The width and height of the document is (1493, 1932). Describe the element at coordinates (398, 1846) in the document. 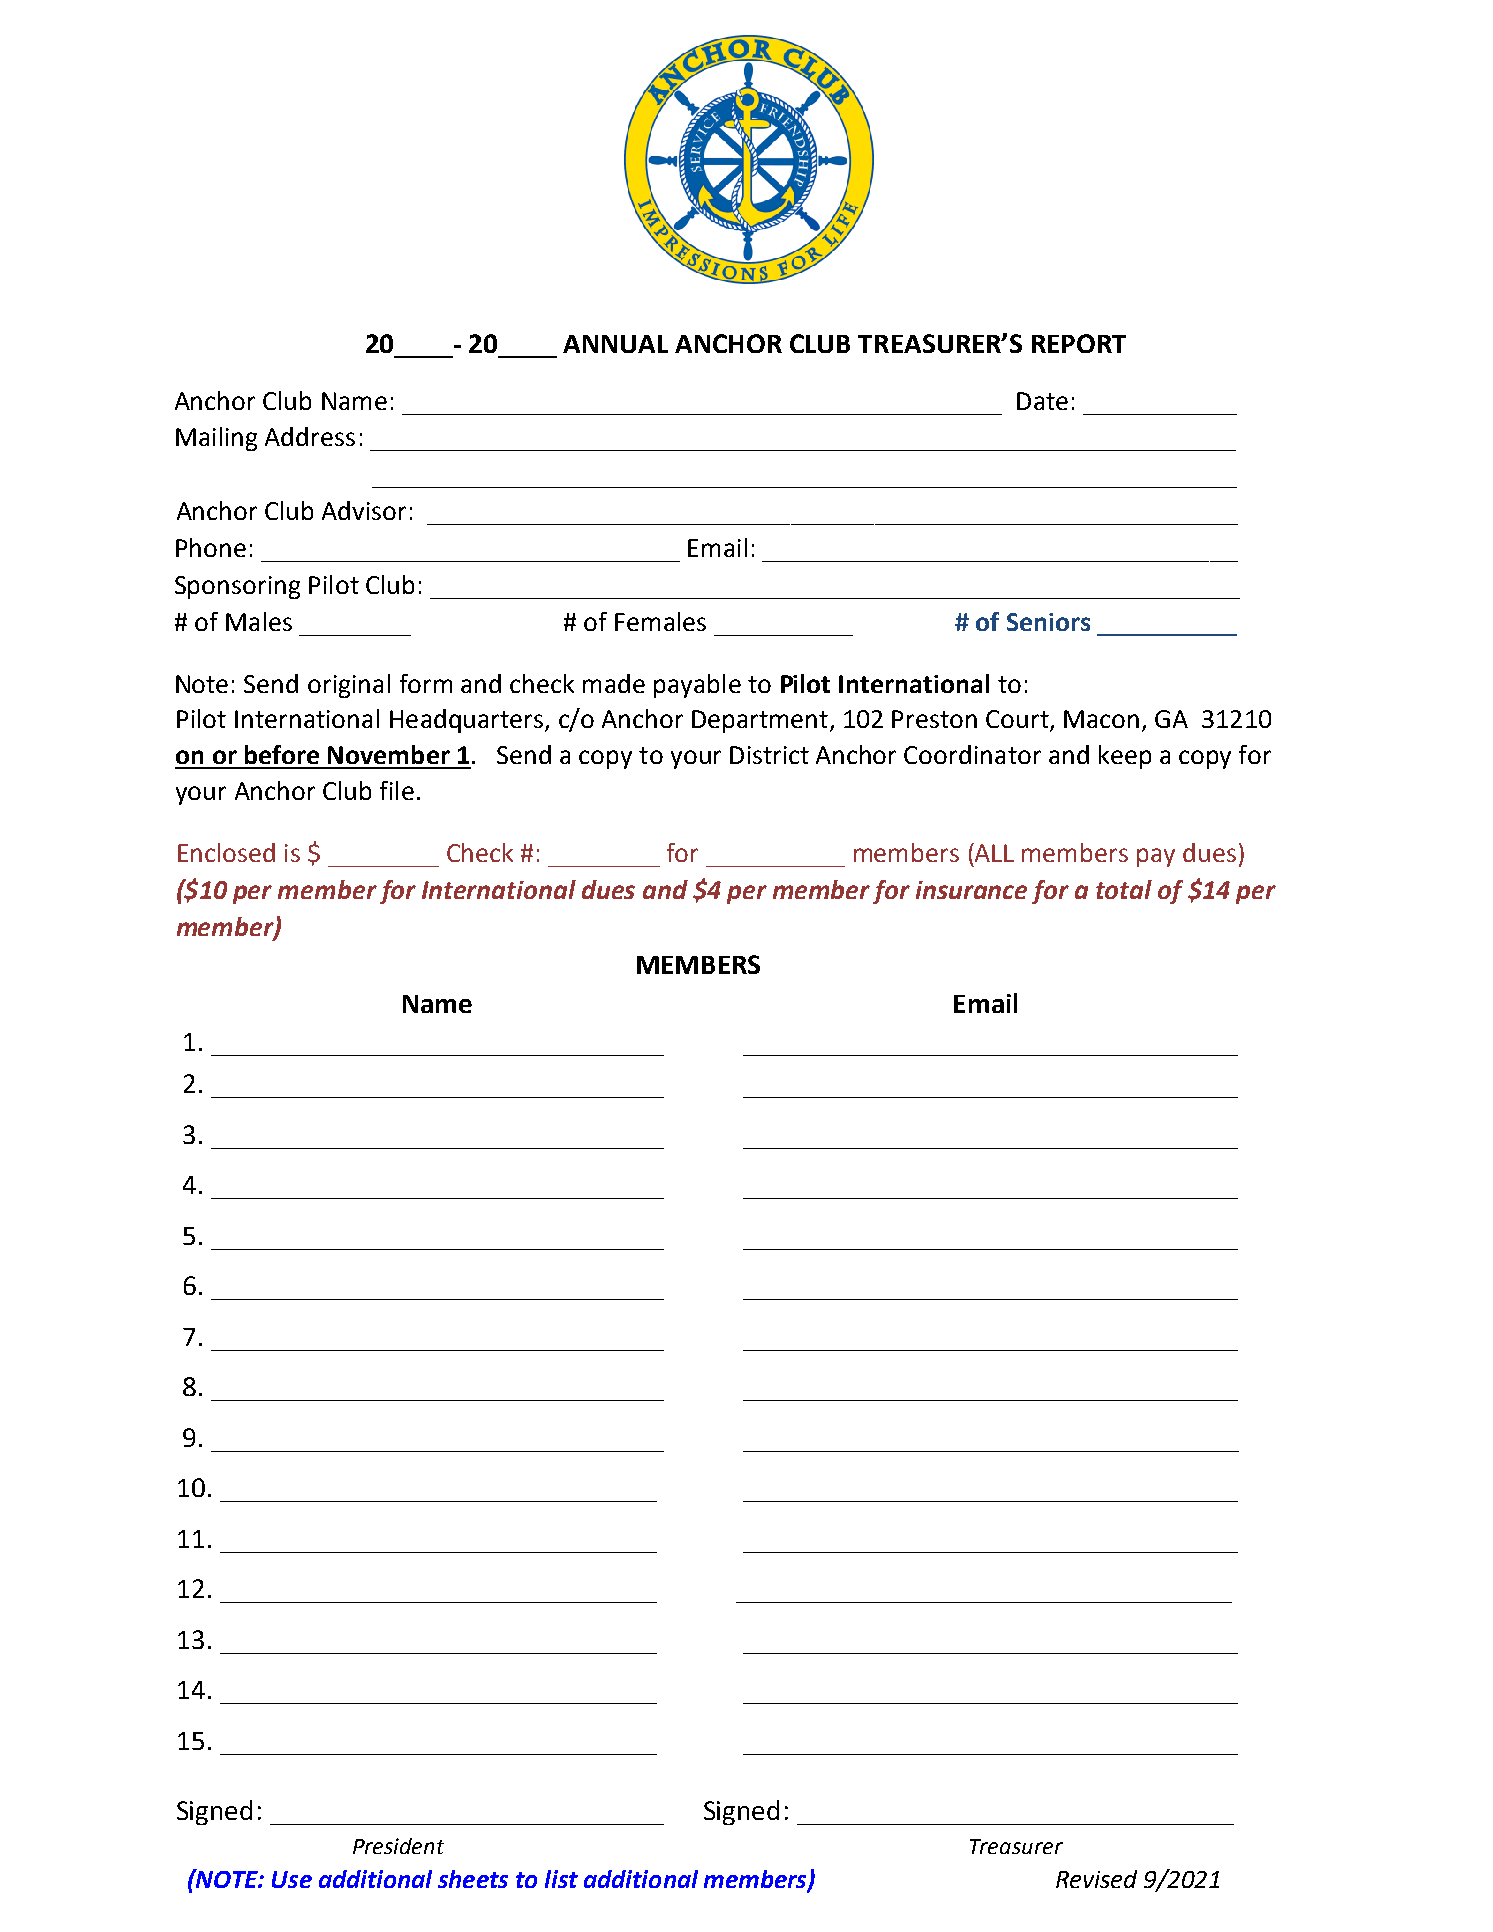

I see `President` at that location.
